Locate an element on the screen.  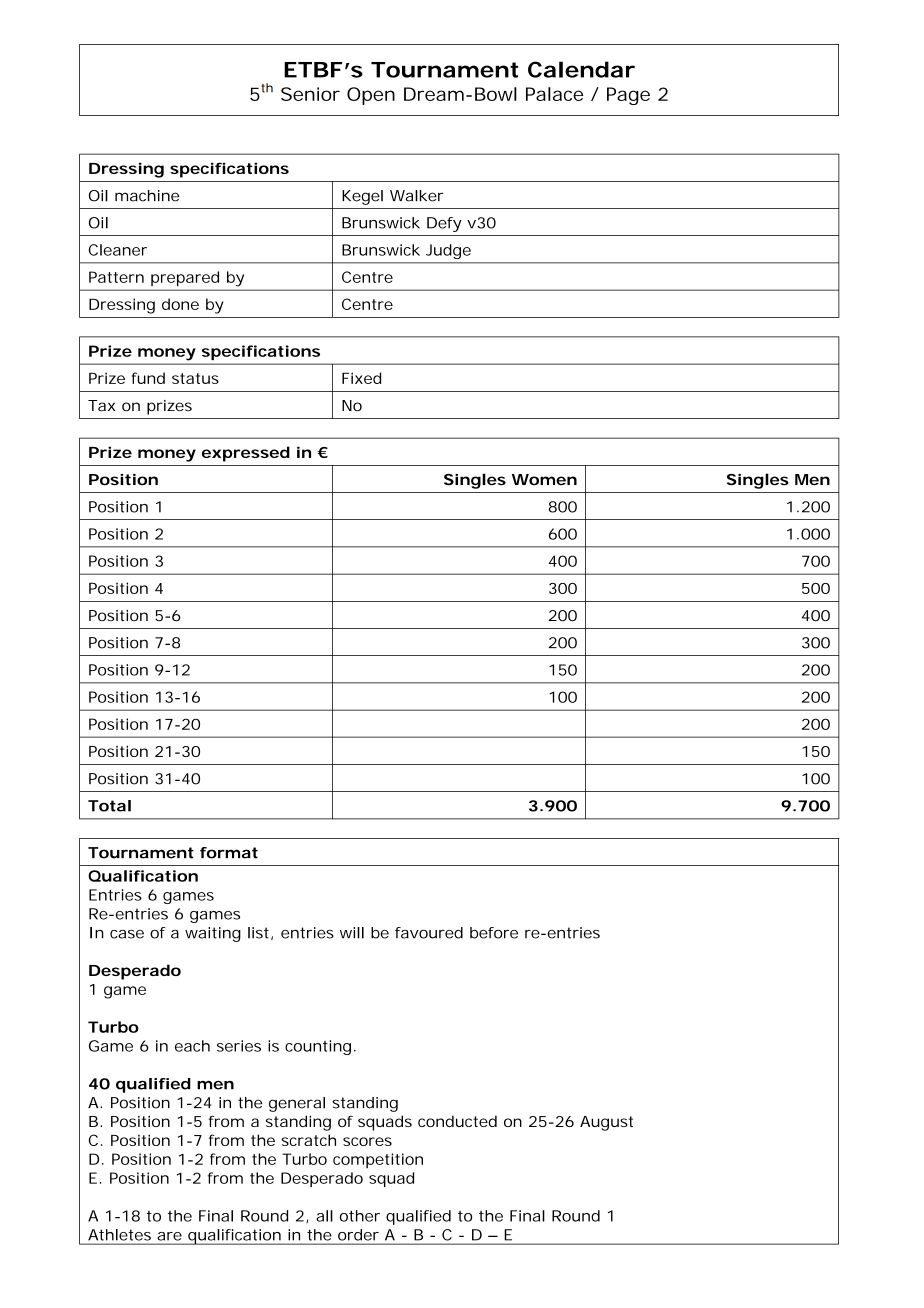
case is located at coordinates (127, 934).
